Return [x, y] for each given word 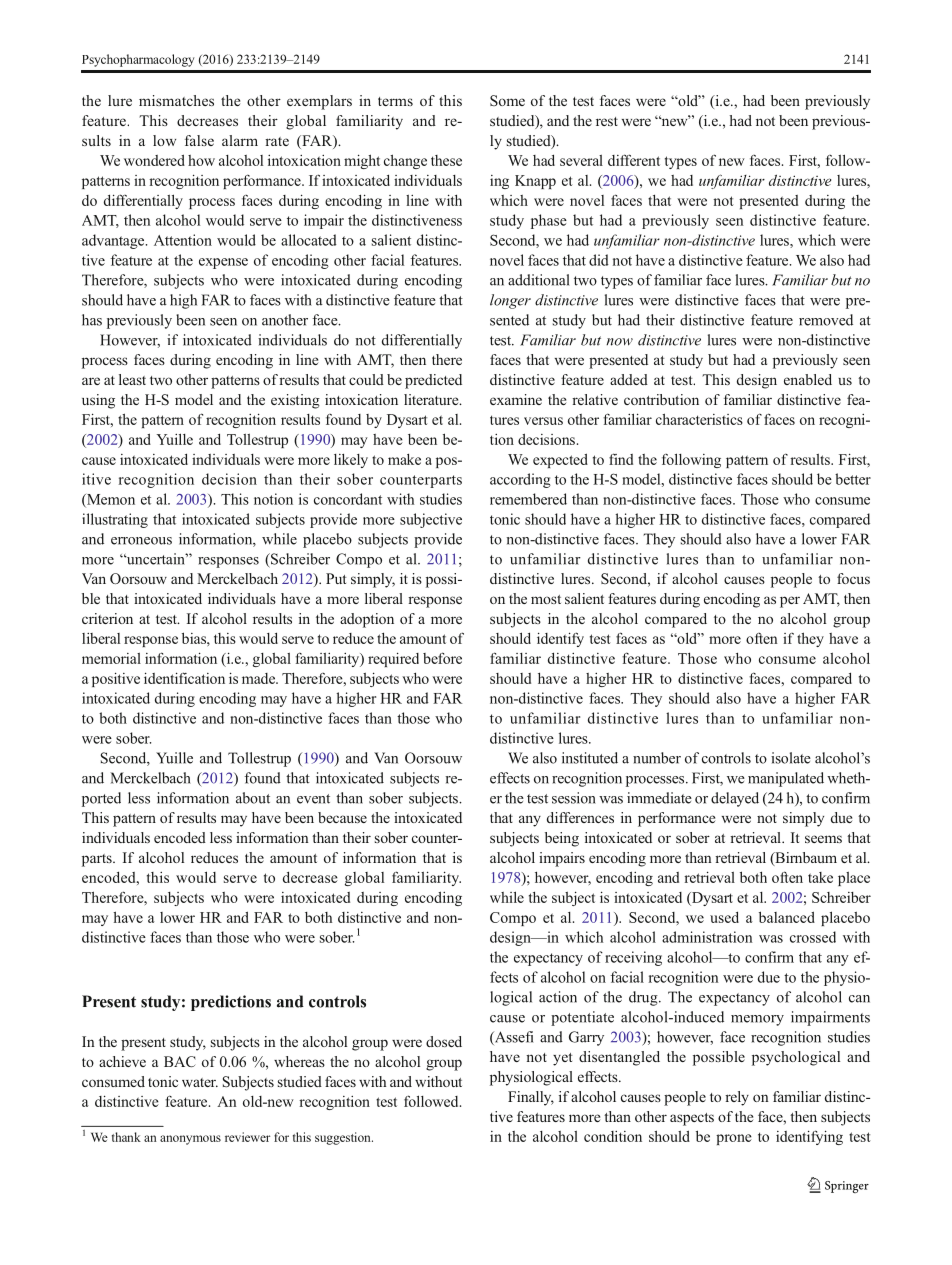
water [200, 1082]
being [562, 839]
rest [607, 121]
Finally [531, 1098]
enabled [808, 379]
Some [507, 100]
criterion [107, 618]
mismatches [176, 100]
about [253, 798]
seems [823, 839]
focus [853, 578]
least [132, 379]
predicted [433, 381]
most [546, 599]
